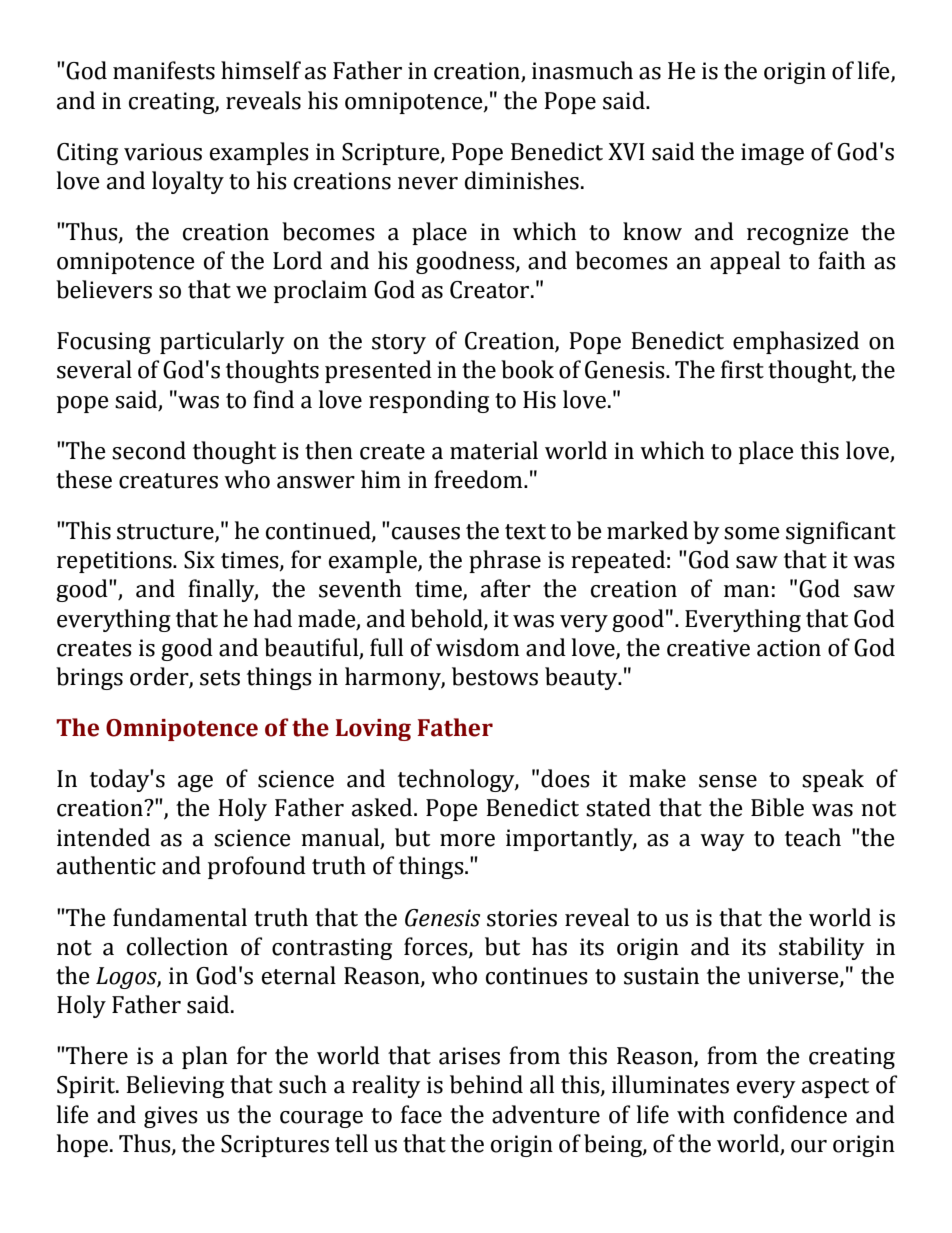 The image size is (952, 1233). I want to click on story, so click(399, 344).
